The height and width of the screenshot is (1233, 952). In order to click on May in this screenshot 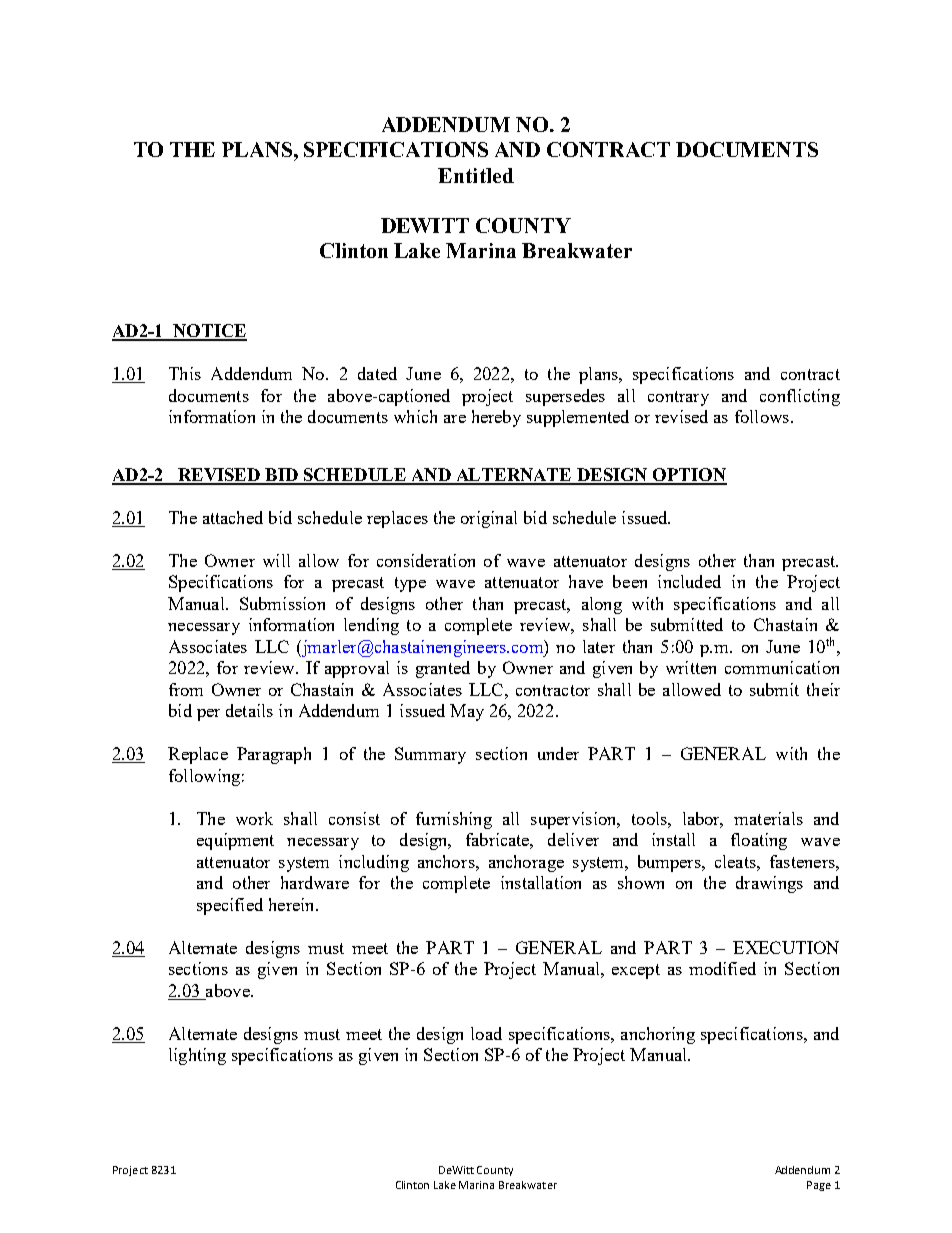, I will do `click(467, 712)`.
